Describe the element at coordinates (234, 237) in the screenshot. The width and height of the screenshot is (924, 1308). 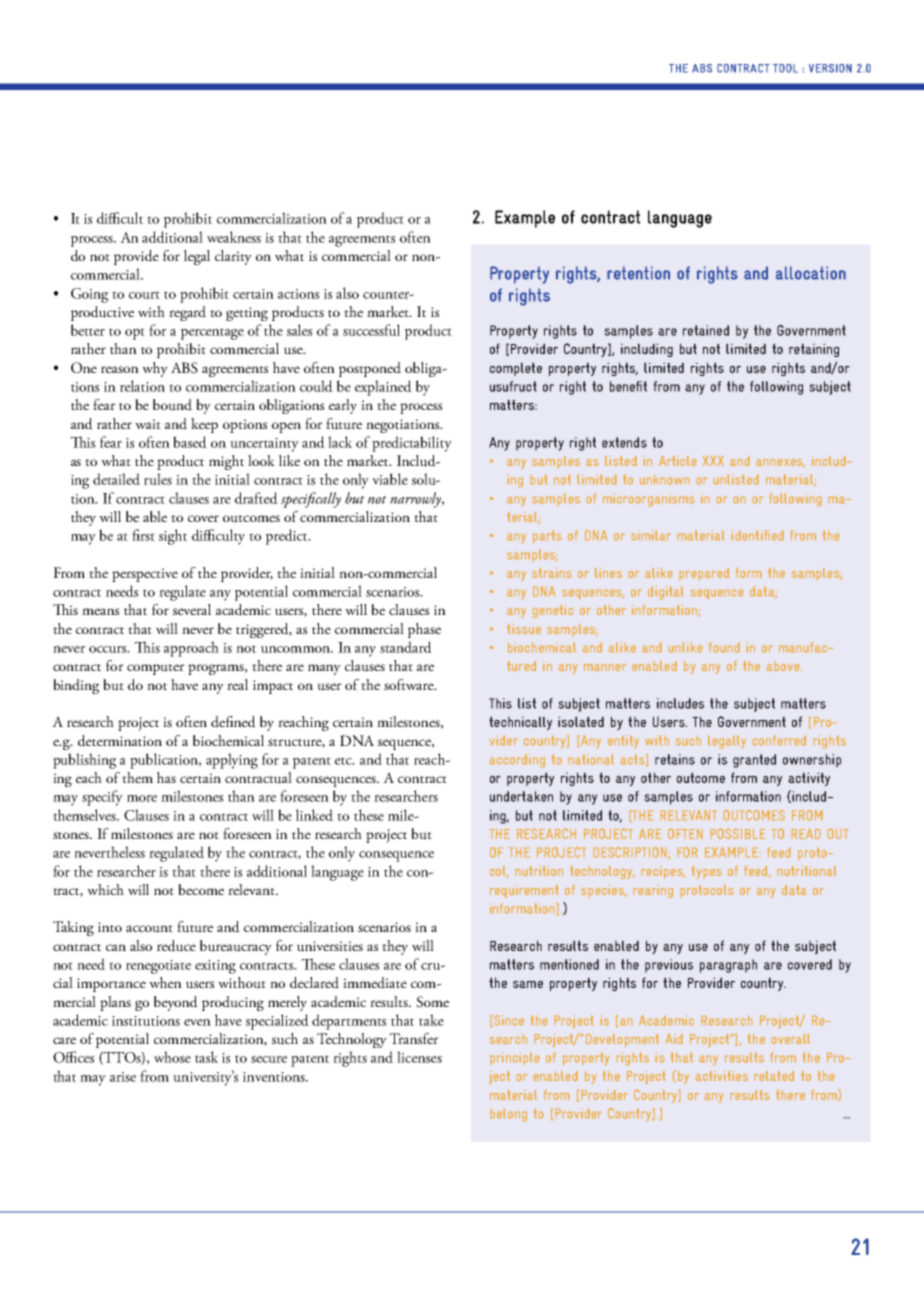
I see `weakness` at that location.
